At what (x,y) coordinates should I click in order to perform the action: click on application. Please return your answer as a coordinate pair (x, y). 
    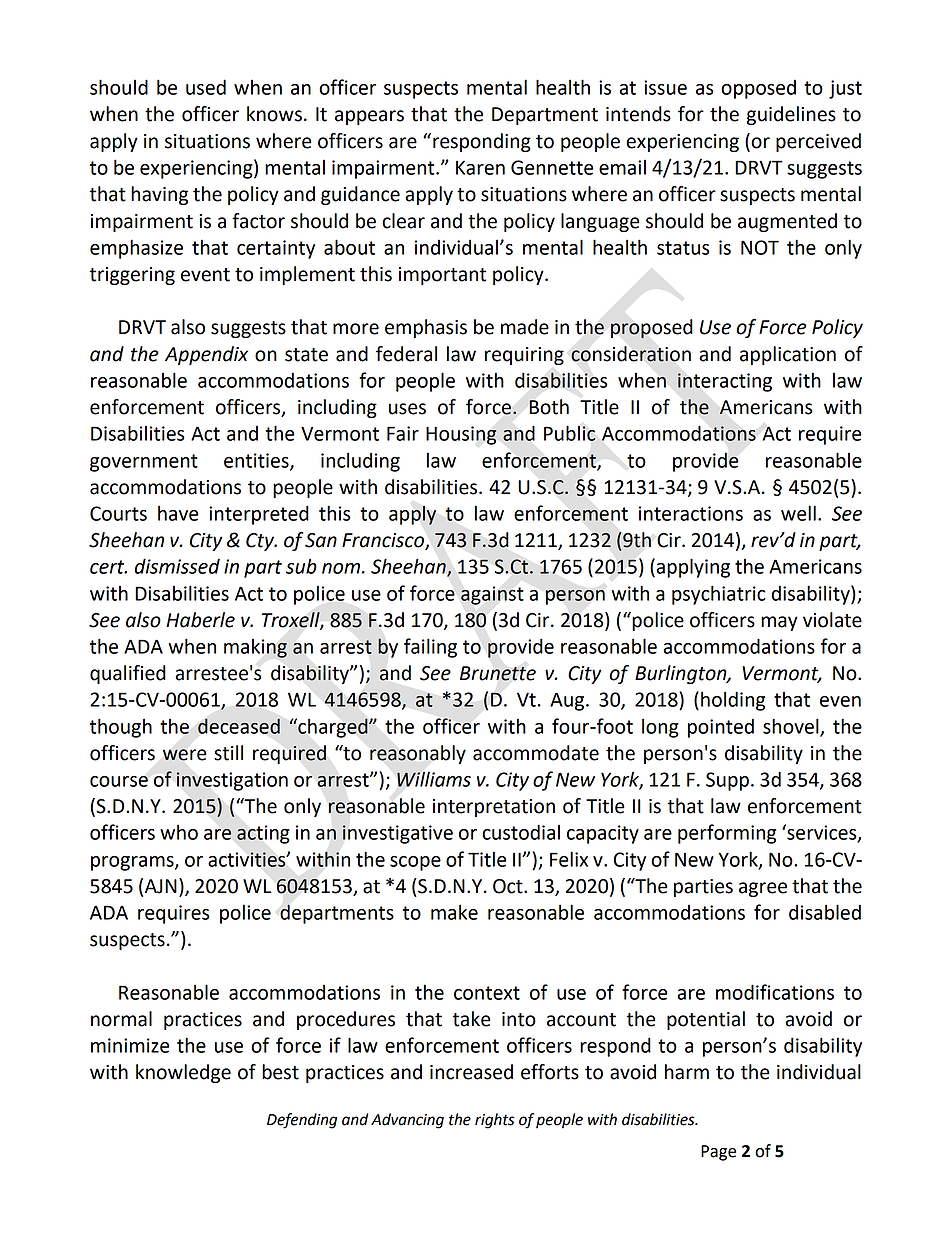
    Looking at the image, I should click on (788, 355).
